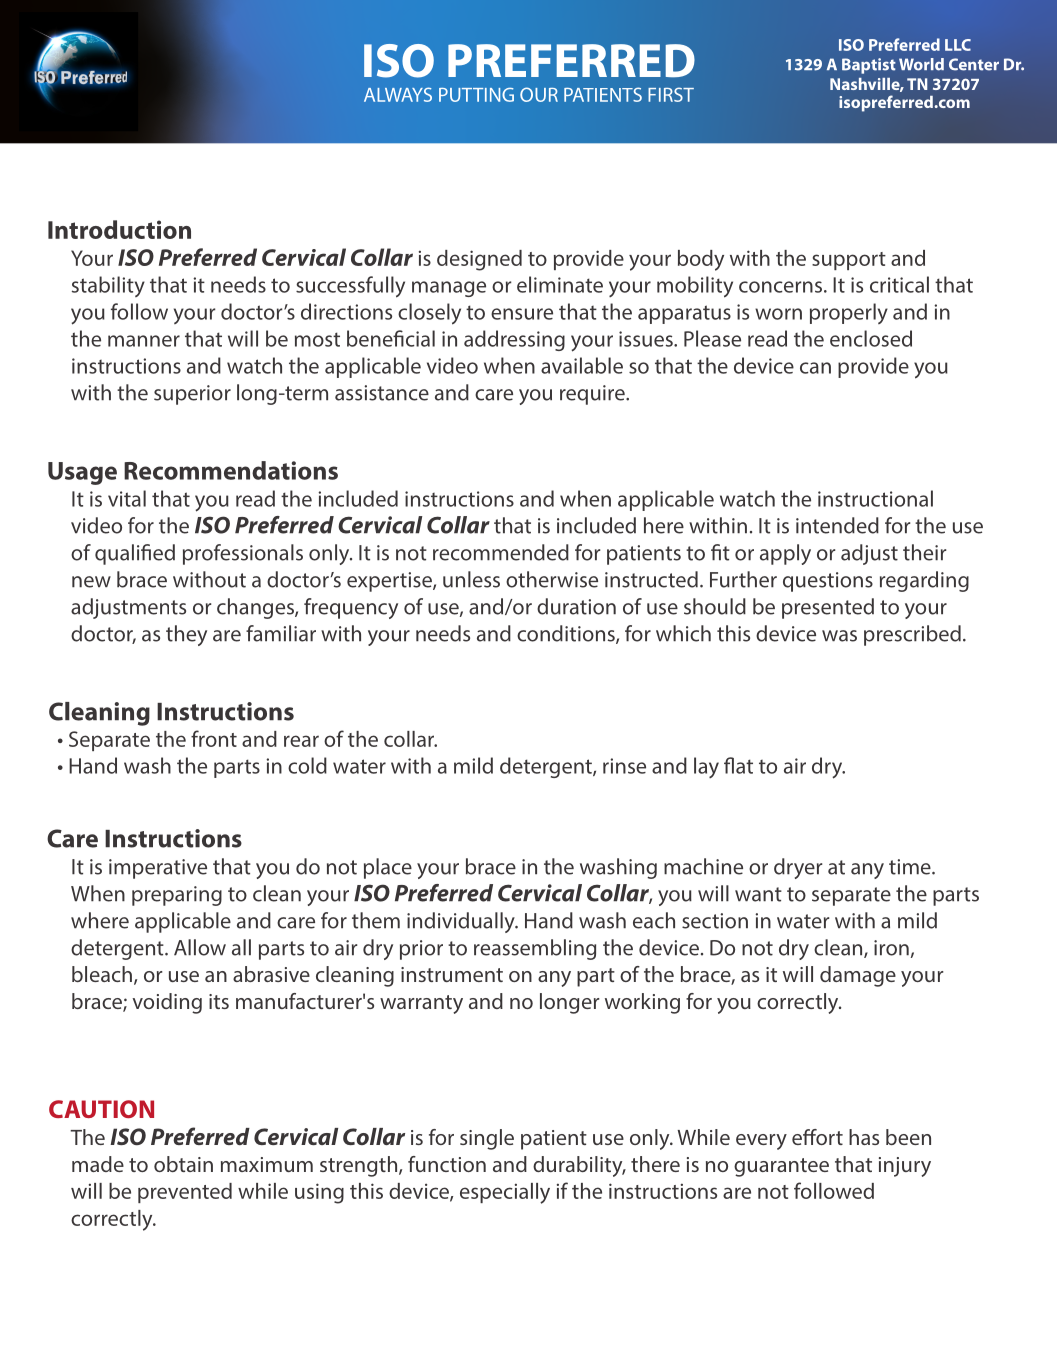  What do you see at coordinates (624, 766) in the image?
I see `rinse` at bounding box center [624, 766].
